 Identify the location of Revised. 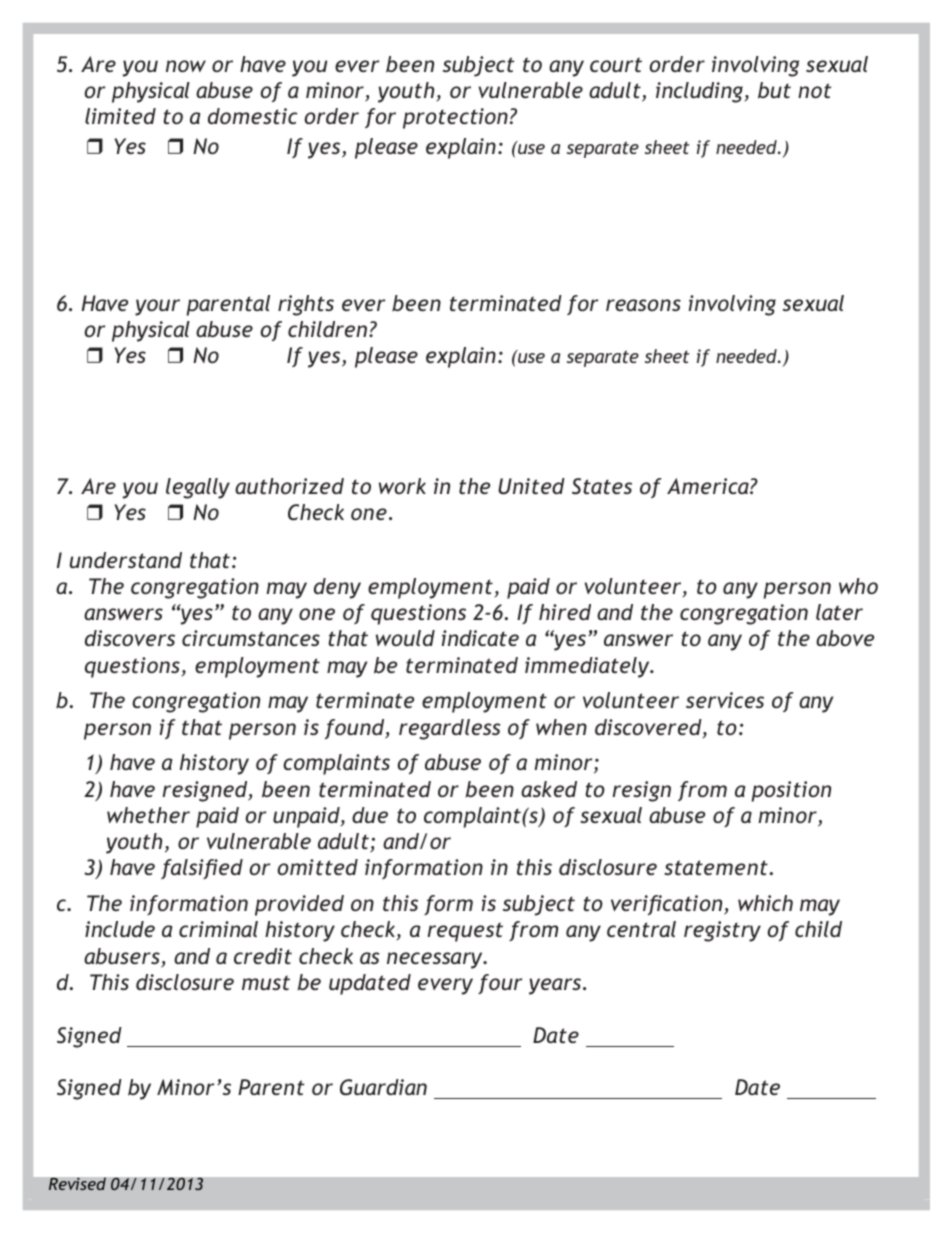
(77, 1184).
